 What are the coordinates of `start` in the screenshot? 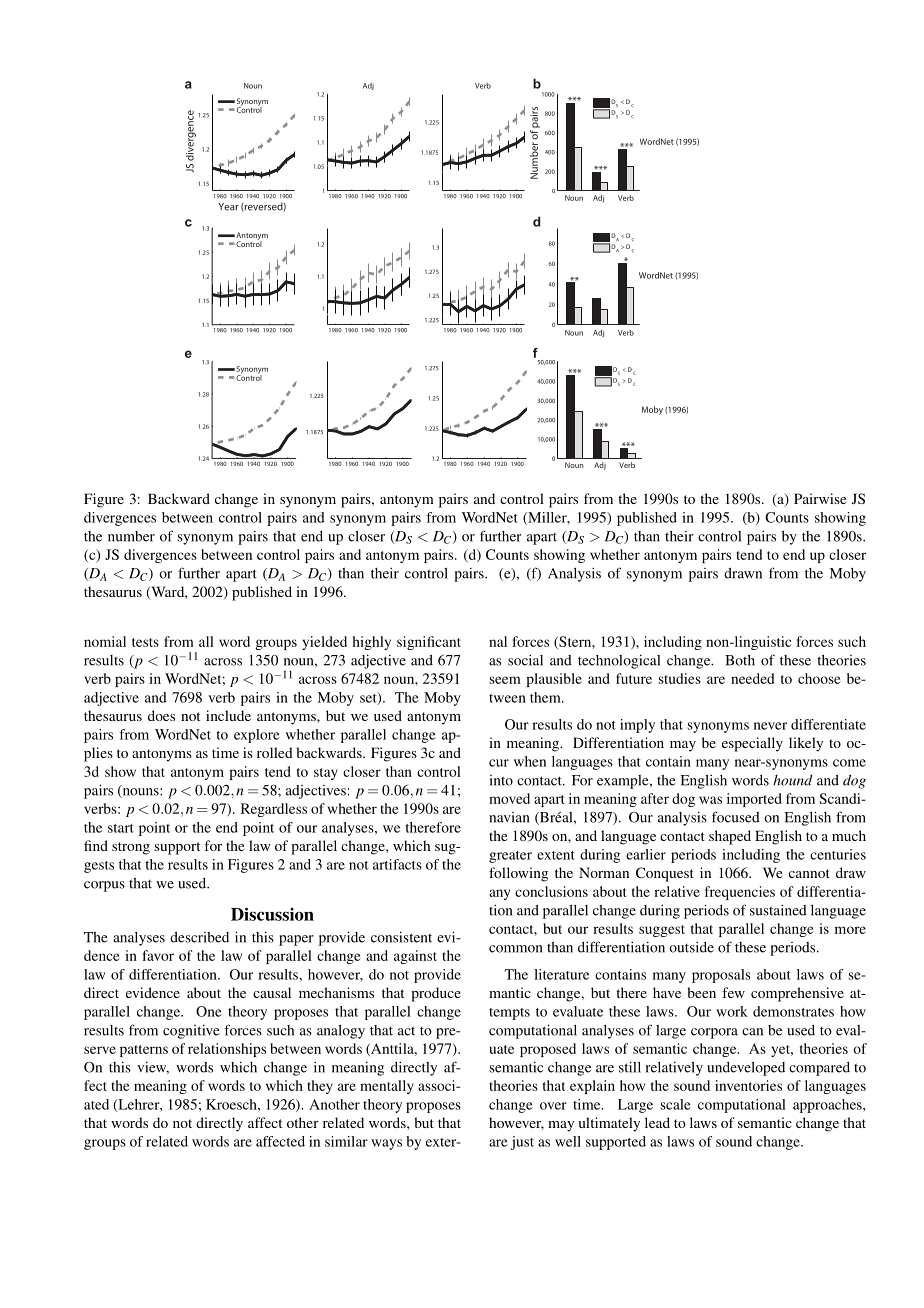 It's located at (121, 828).
